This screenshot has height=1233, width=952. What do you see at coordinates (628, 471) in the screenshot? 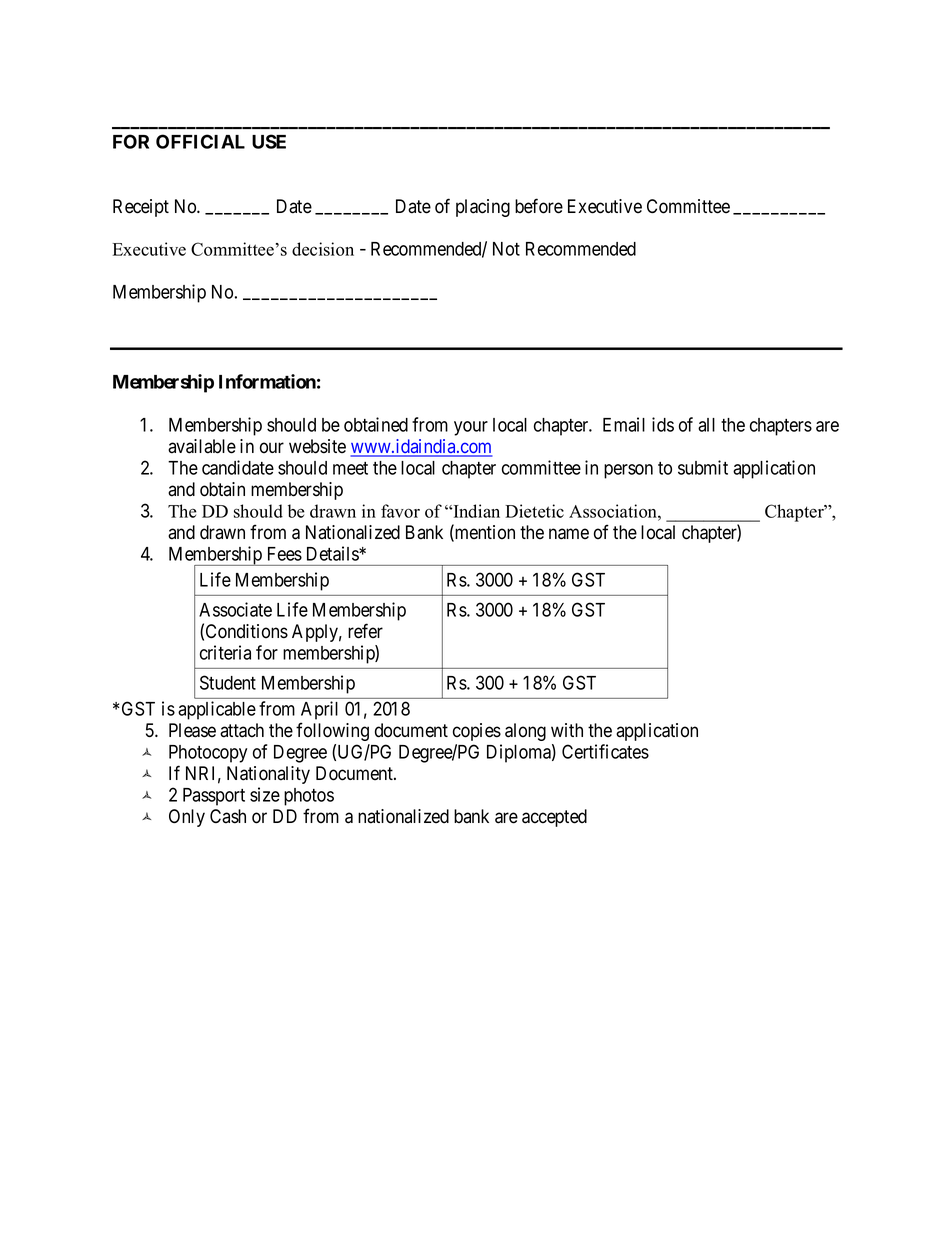
I see `person` at bounding box center [628, 471].
